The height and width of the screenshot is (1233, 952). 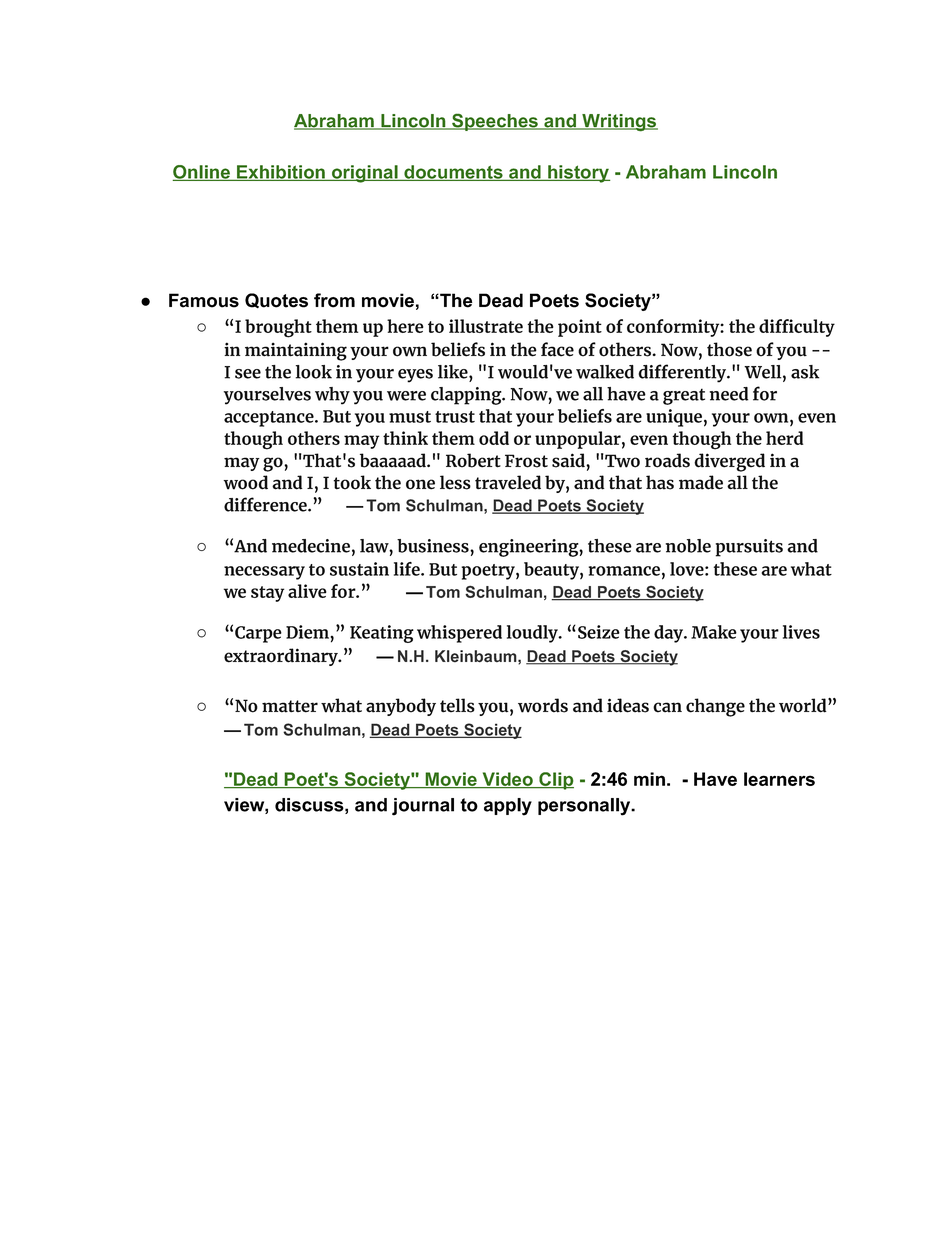 I want to click on wood, so click(x=245, y=482).
